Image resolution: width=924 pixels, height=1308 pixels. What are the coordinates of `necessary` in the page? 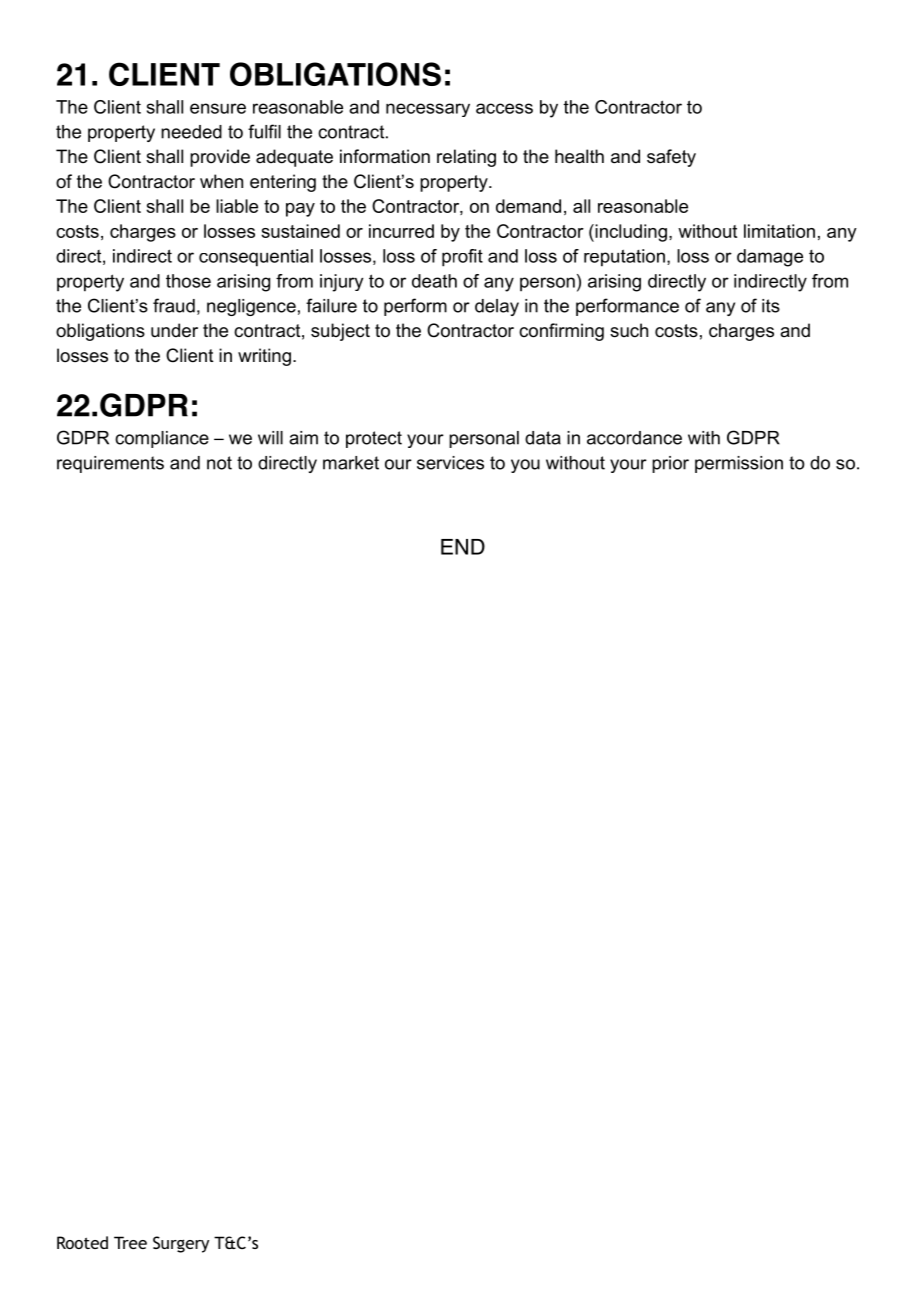 It's located at (428, 110).
